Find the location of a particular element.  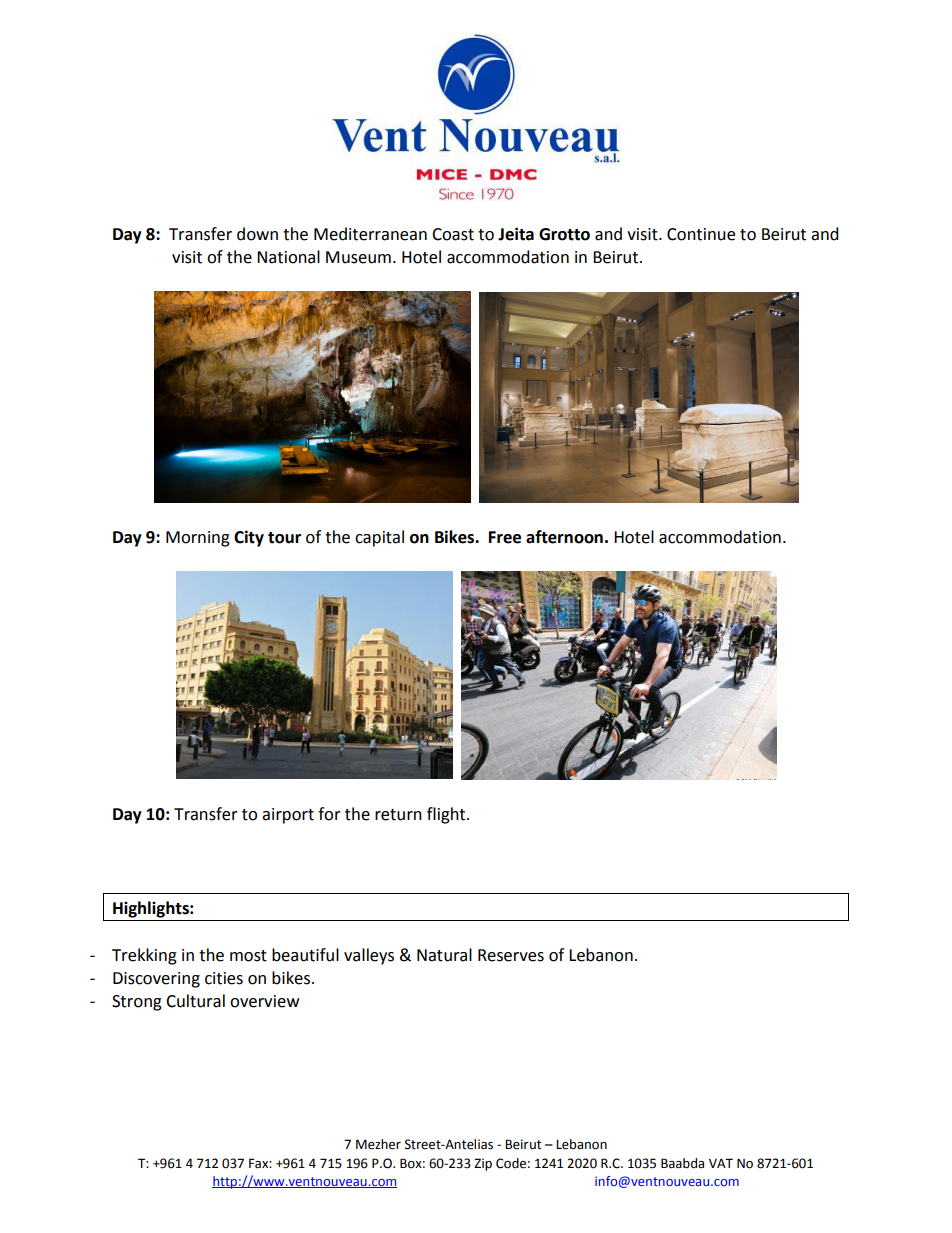

Zip is located at coordinates (483, 1164).
